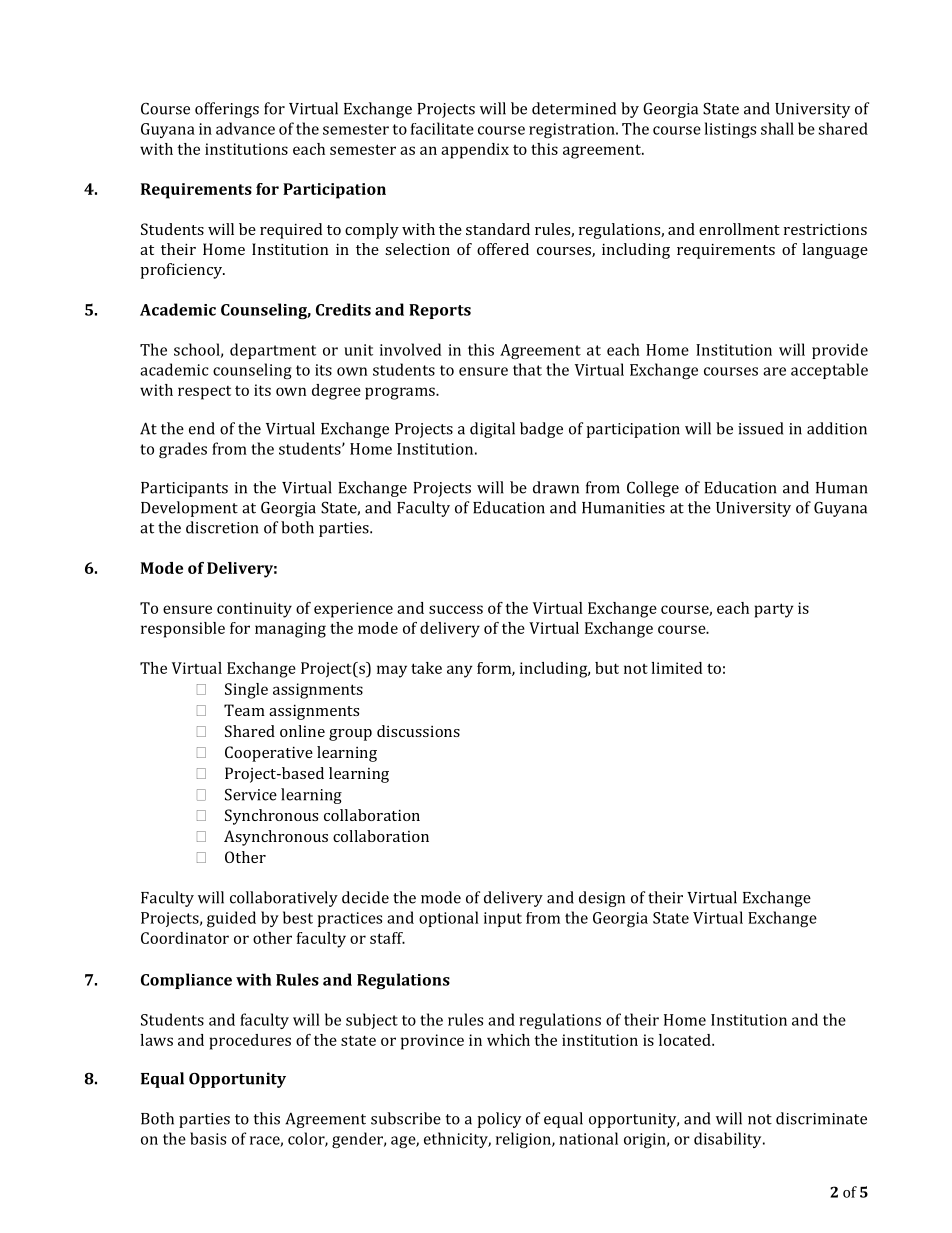  Describe the element at coordinates (245, 128) in the document. I see `advance` at that location.
